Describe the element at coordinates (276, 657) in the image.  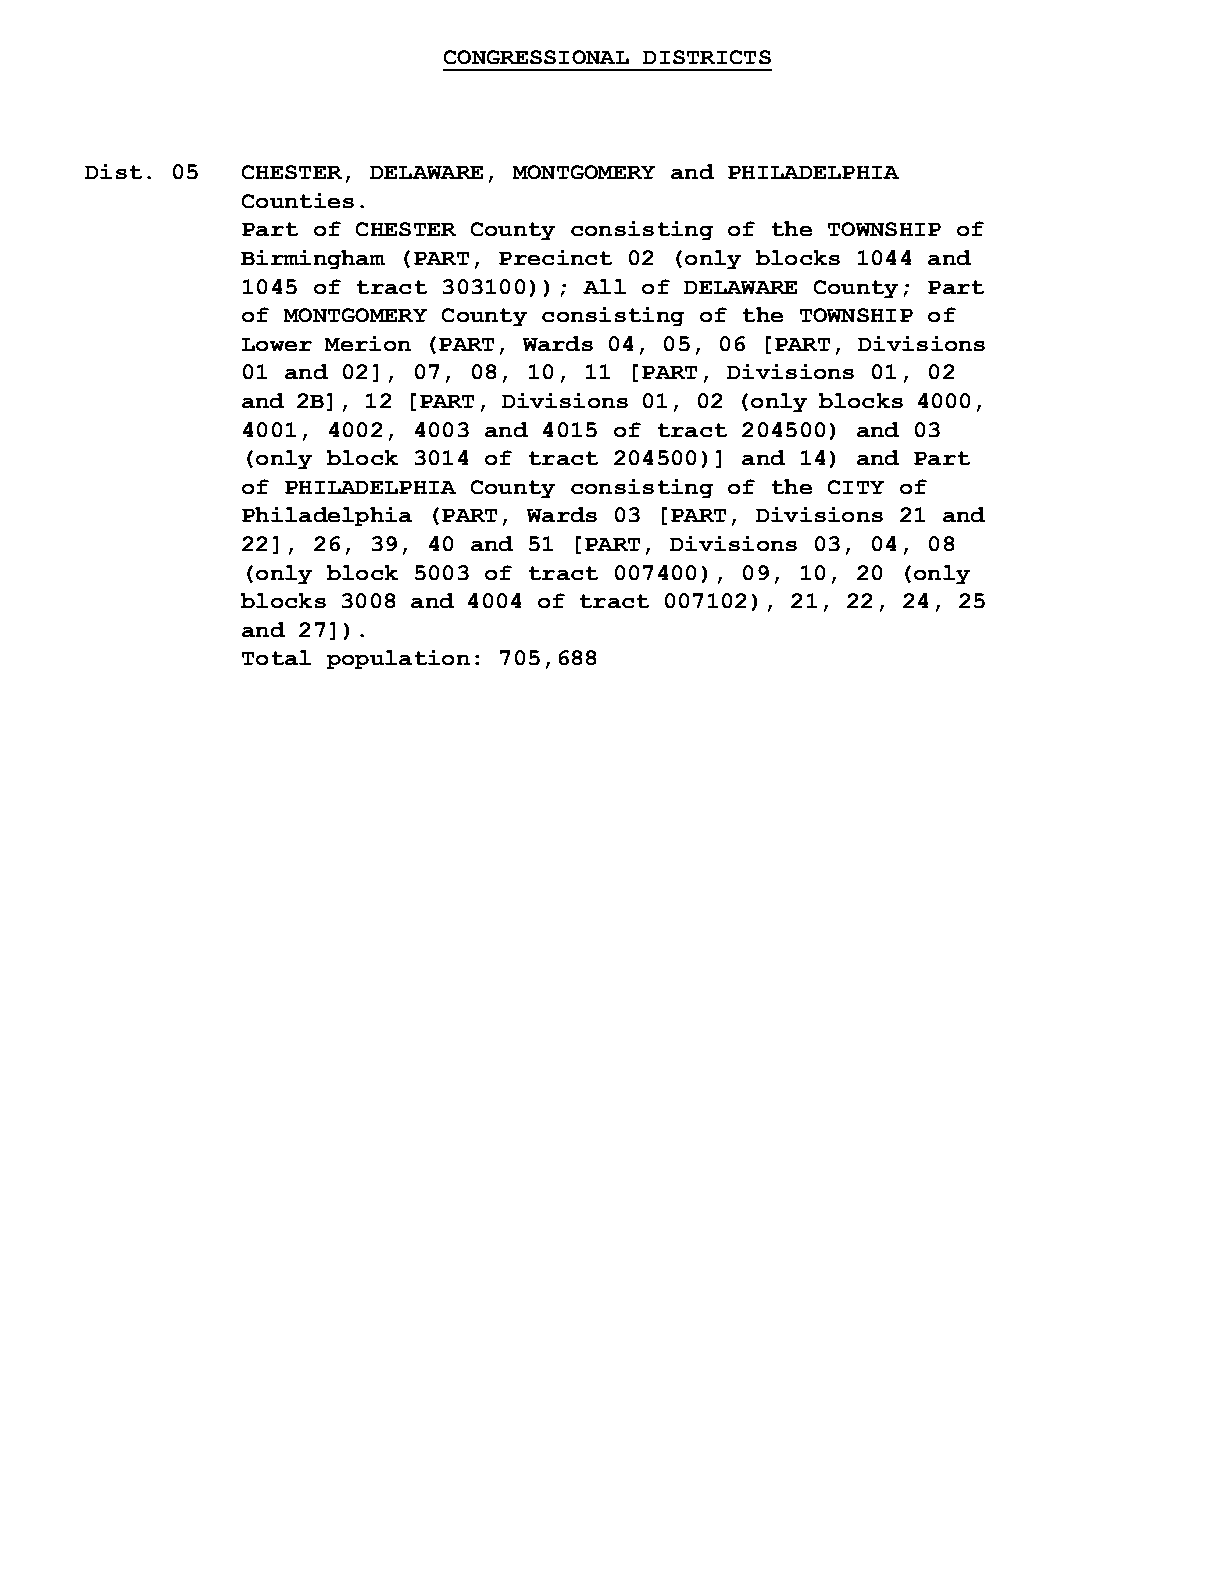
I see `Total` at that location.
